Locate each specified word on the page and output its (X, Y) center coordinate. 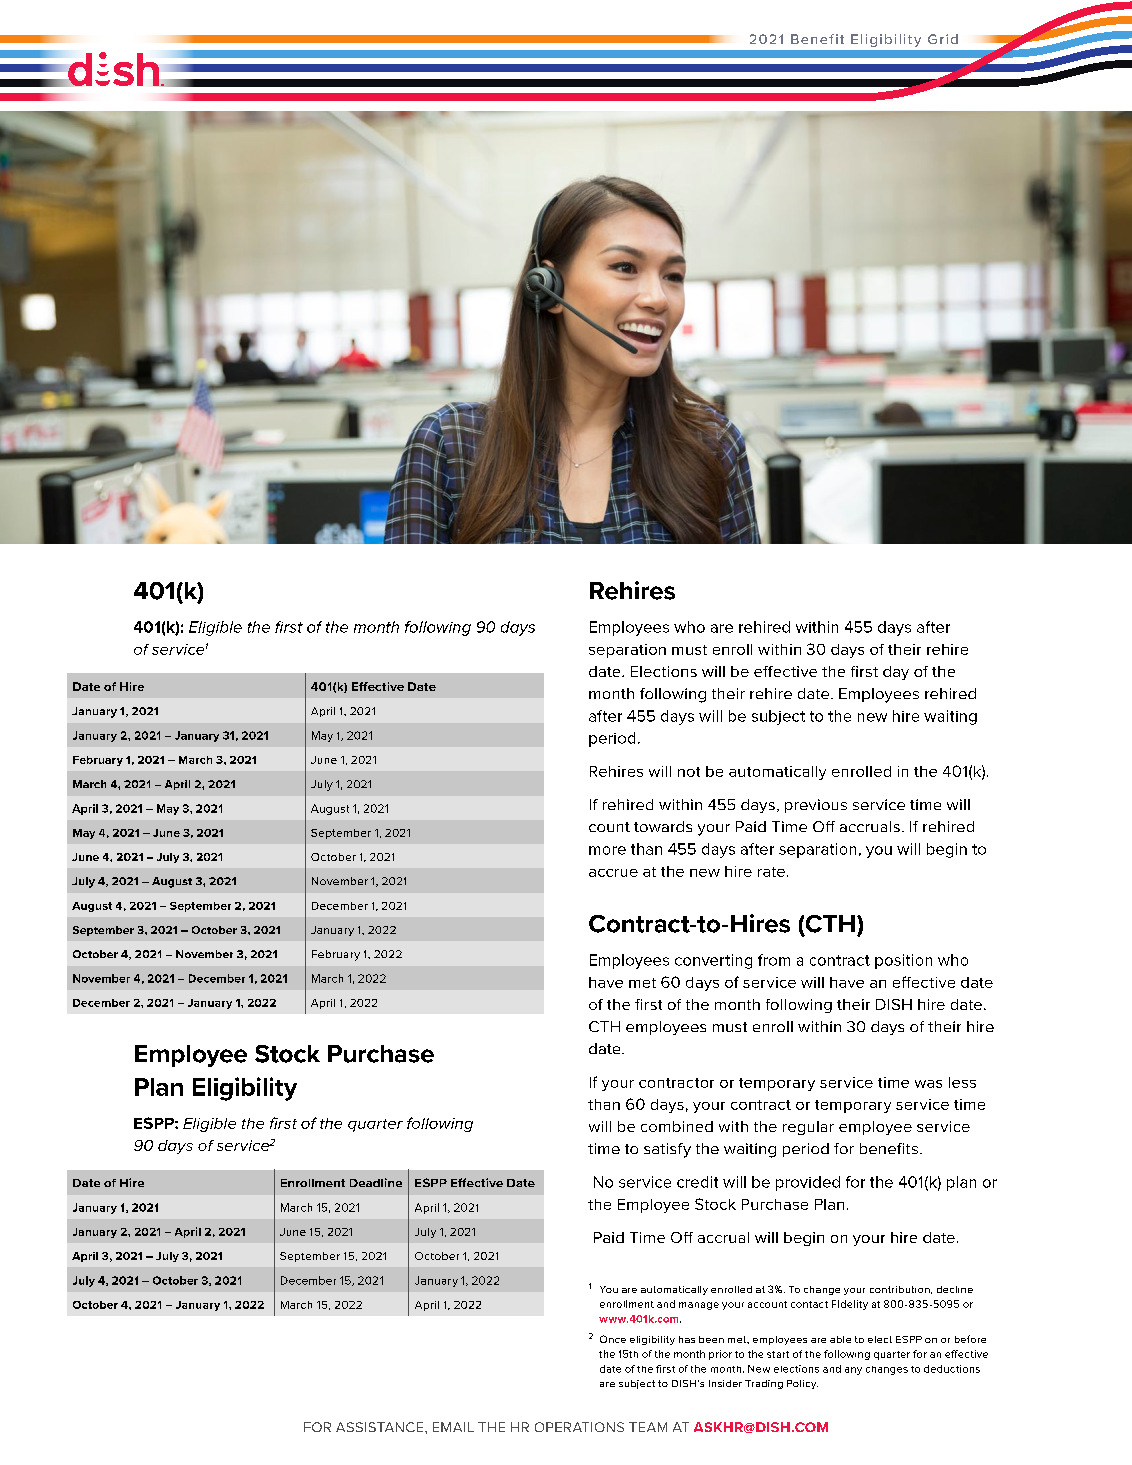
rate (771, 872)
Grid (943, 39)
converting (713, 961)
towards (663, 826)
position (903, 961)
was (928, 1084)
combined (677, 1126)
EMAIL (453, 1427)
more (607, 850)
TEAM (648, 1427)
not (689, 772)
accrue (613, 873)
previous (816, 806)
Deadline (376, 1182)
